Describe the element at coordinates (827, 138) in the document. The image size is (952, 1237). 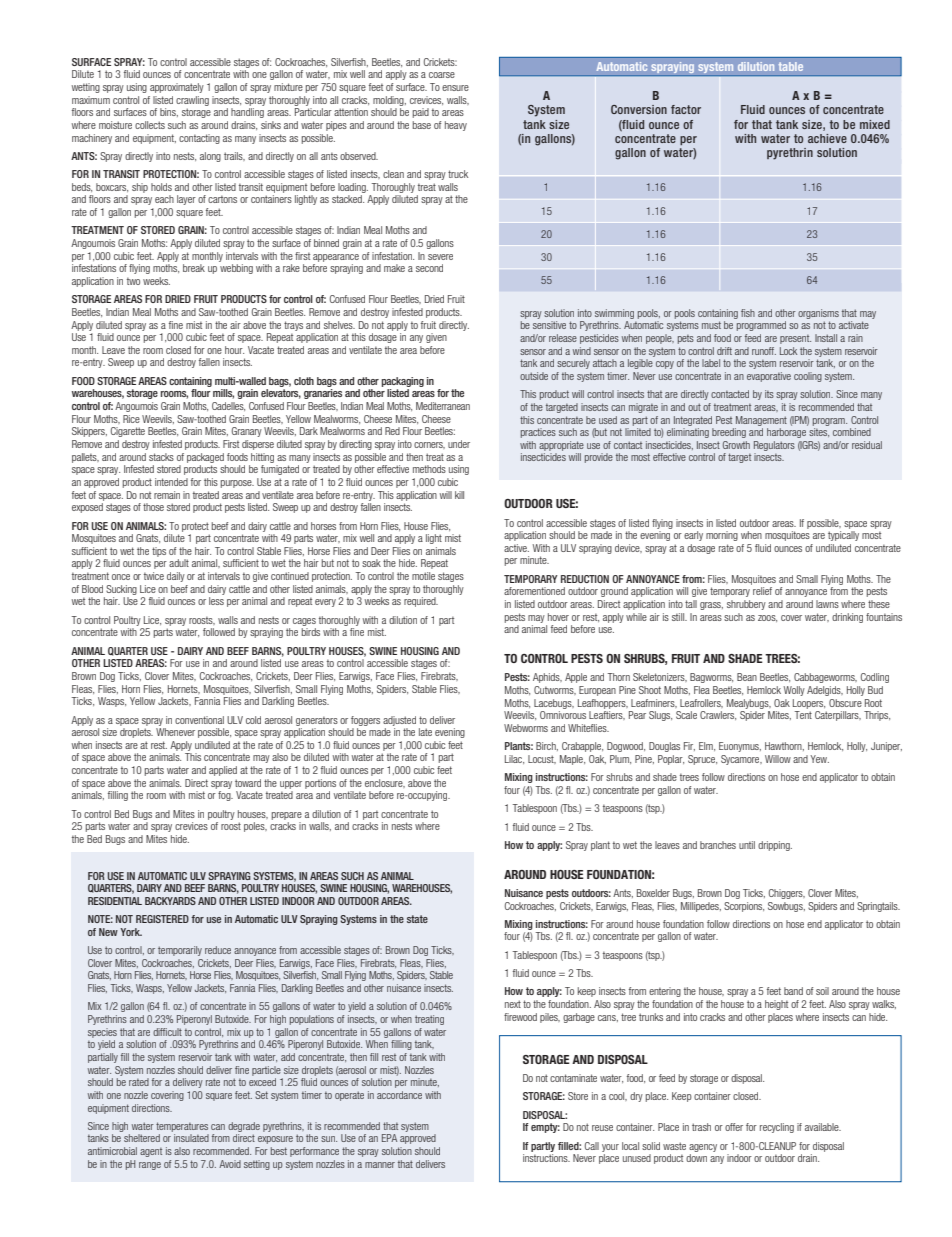
I see `achieve` at that location.
